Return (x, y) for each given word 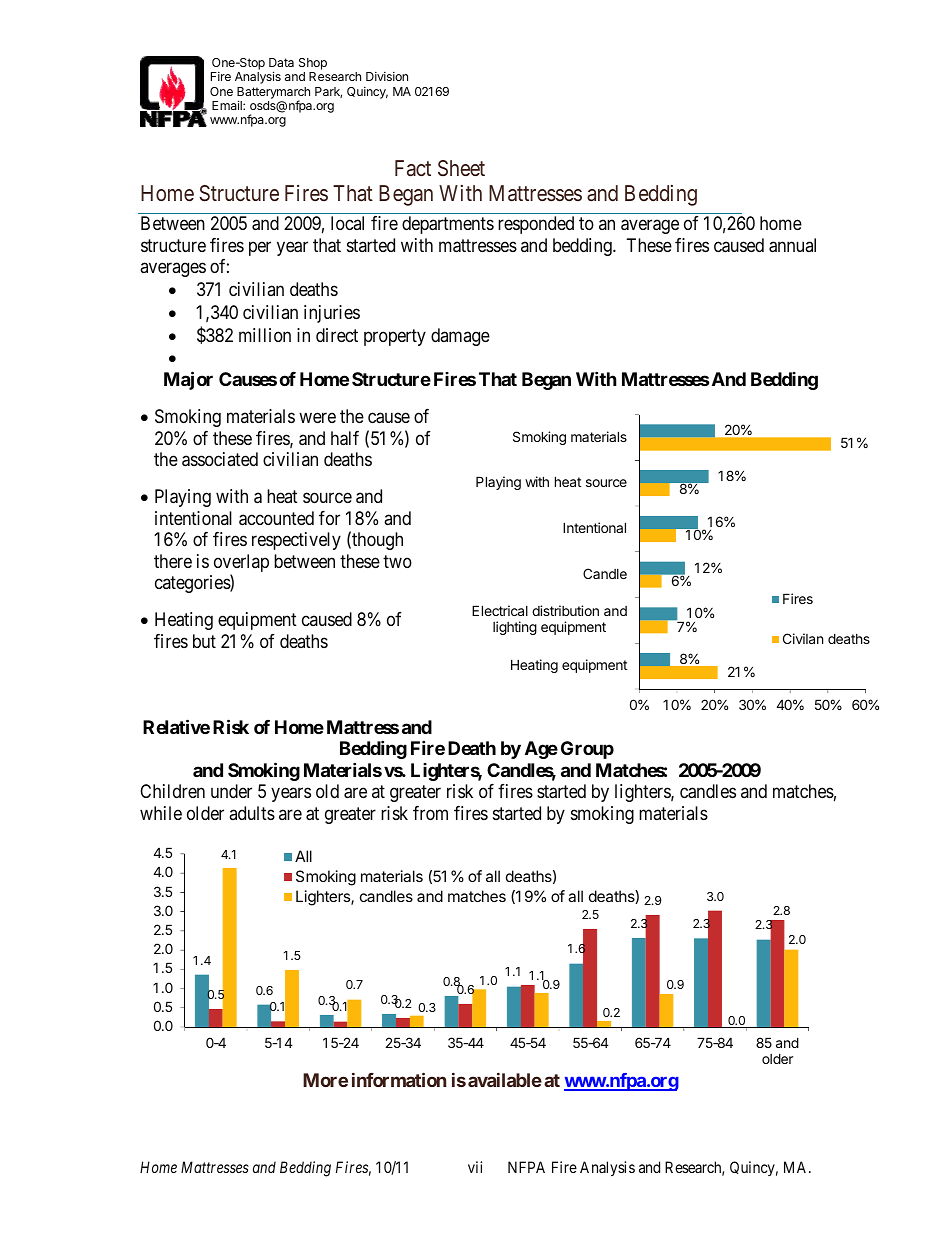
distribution (565, 610)
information (399, 1079)
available (505, 1080)
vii (475, 1167)
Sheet (461, 168)
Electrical (500, 610)
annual (792, 245)
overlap (241, 564)
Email (228, 105)
